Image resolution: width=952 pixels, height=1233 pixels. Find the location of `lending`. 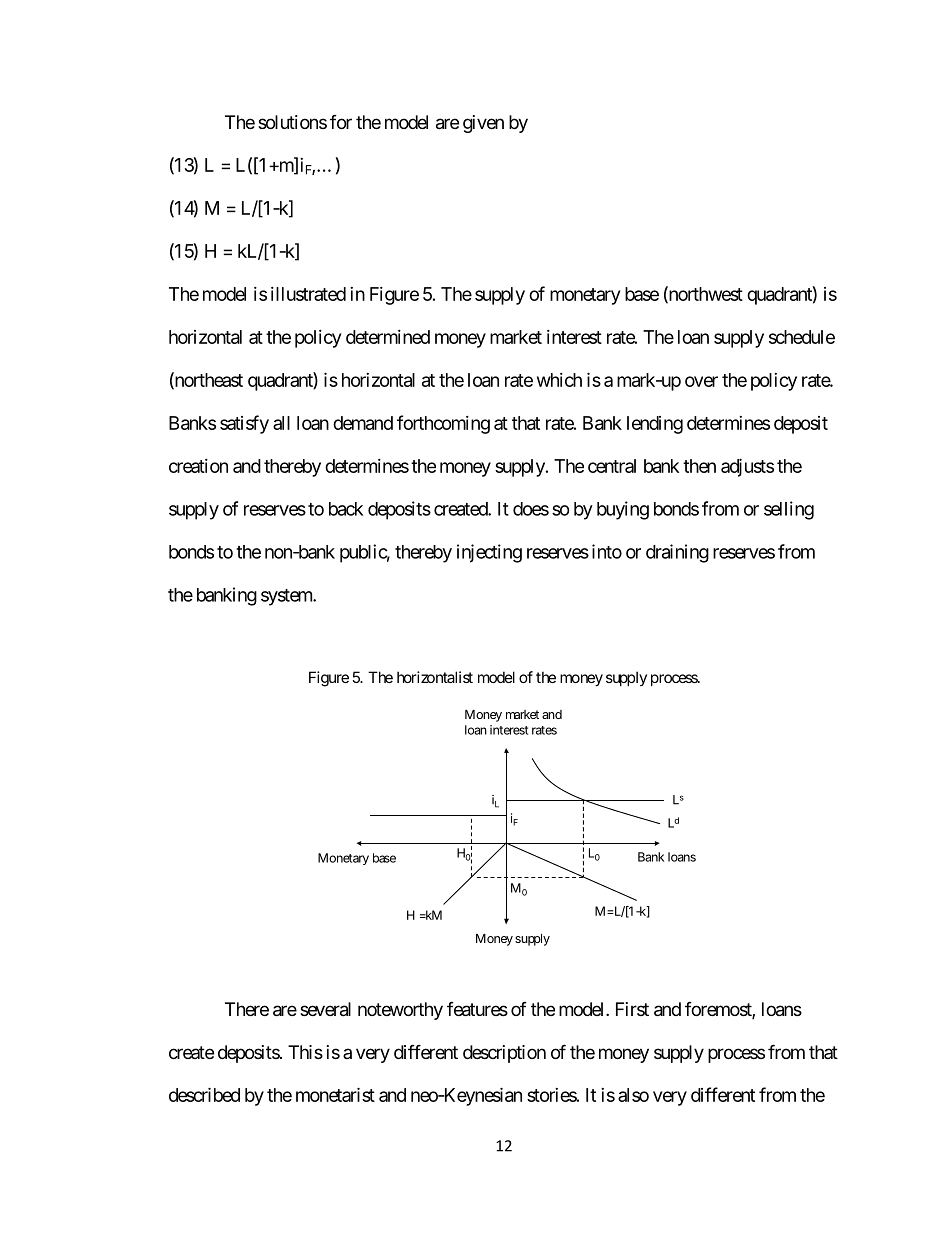

lending is located at coordinates (655, 425).
